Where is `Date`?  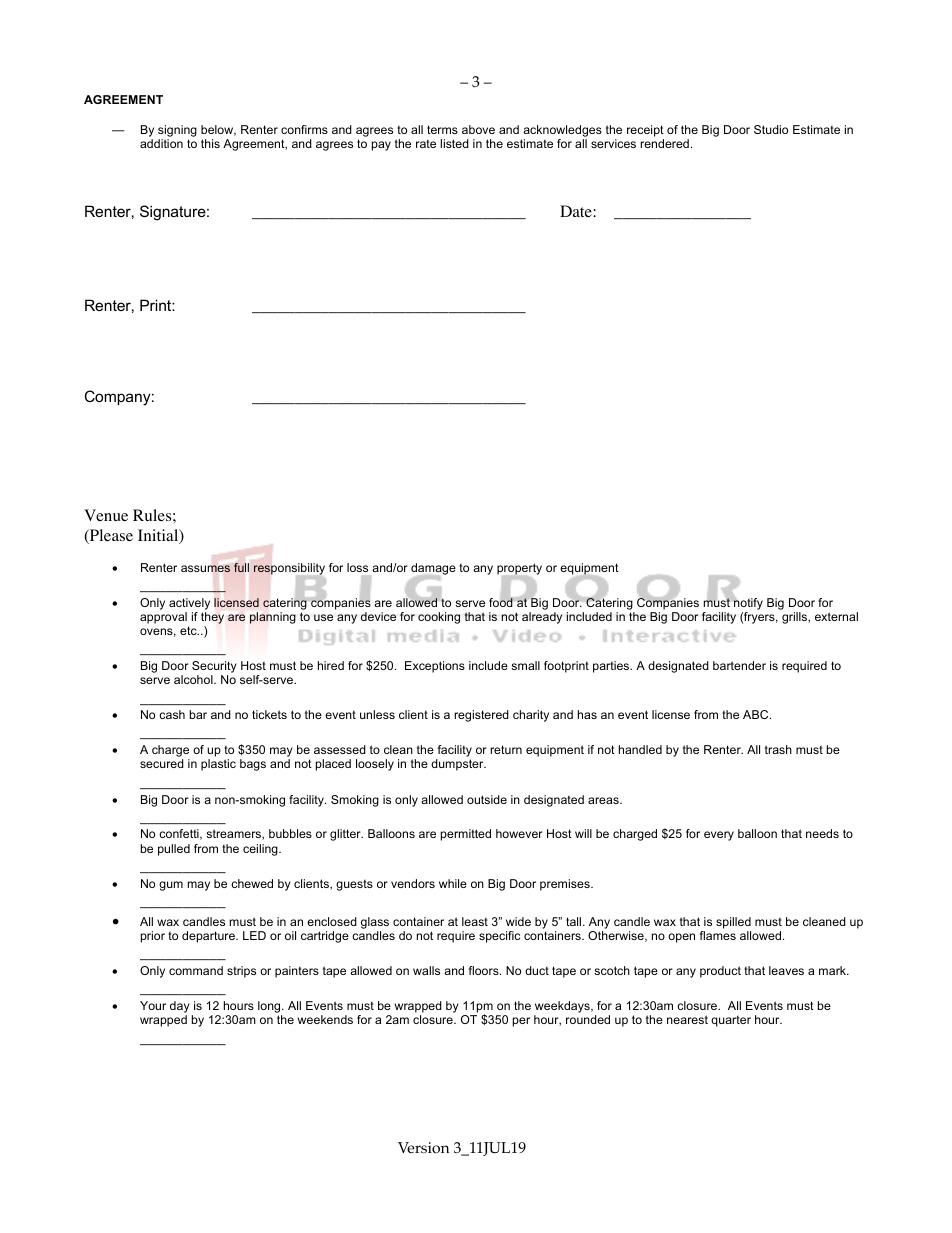
Date is located at coordinates (577, 211).
